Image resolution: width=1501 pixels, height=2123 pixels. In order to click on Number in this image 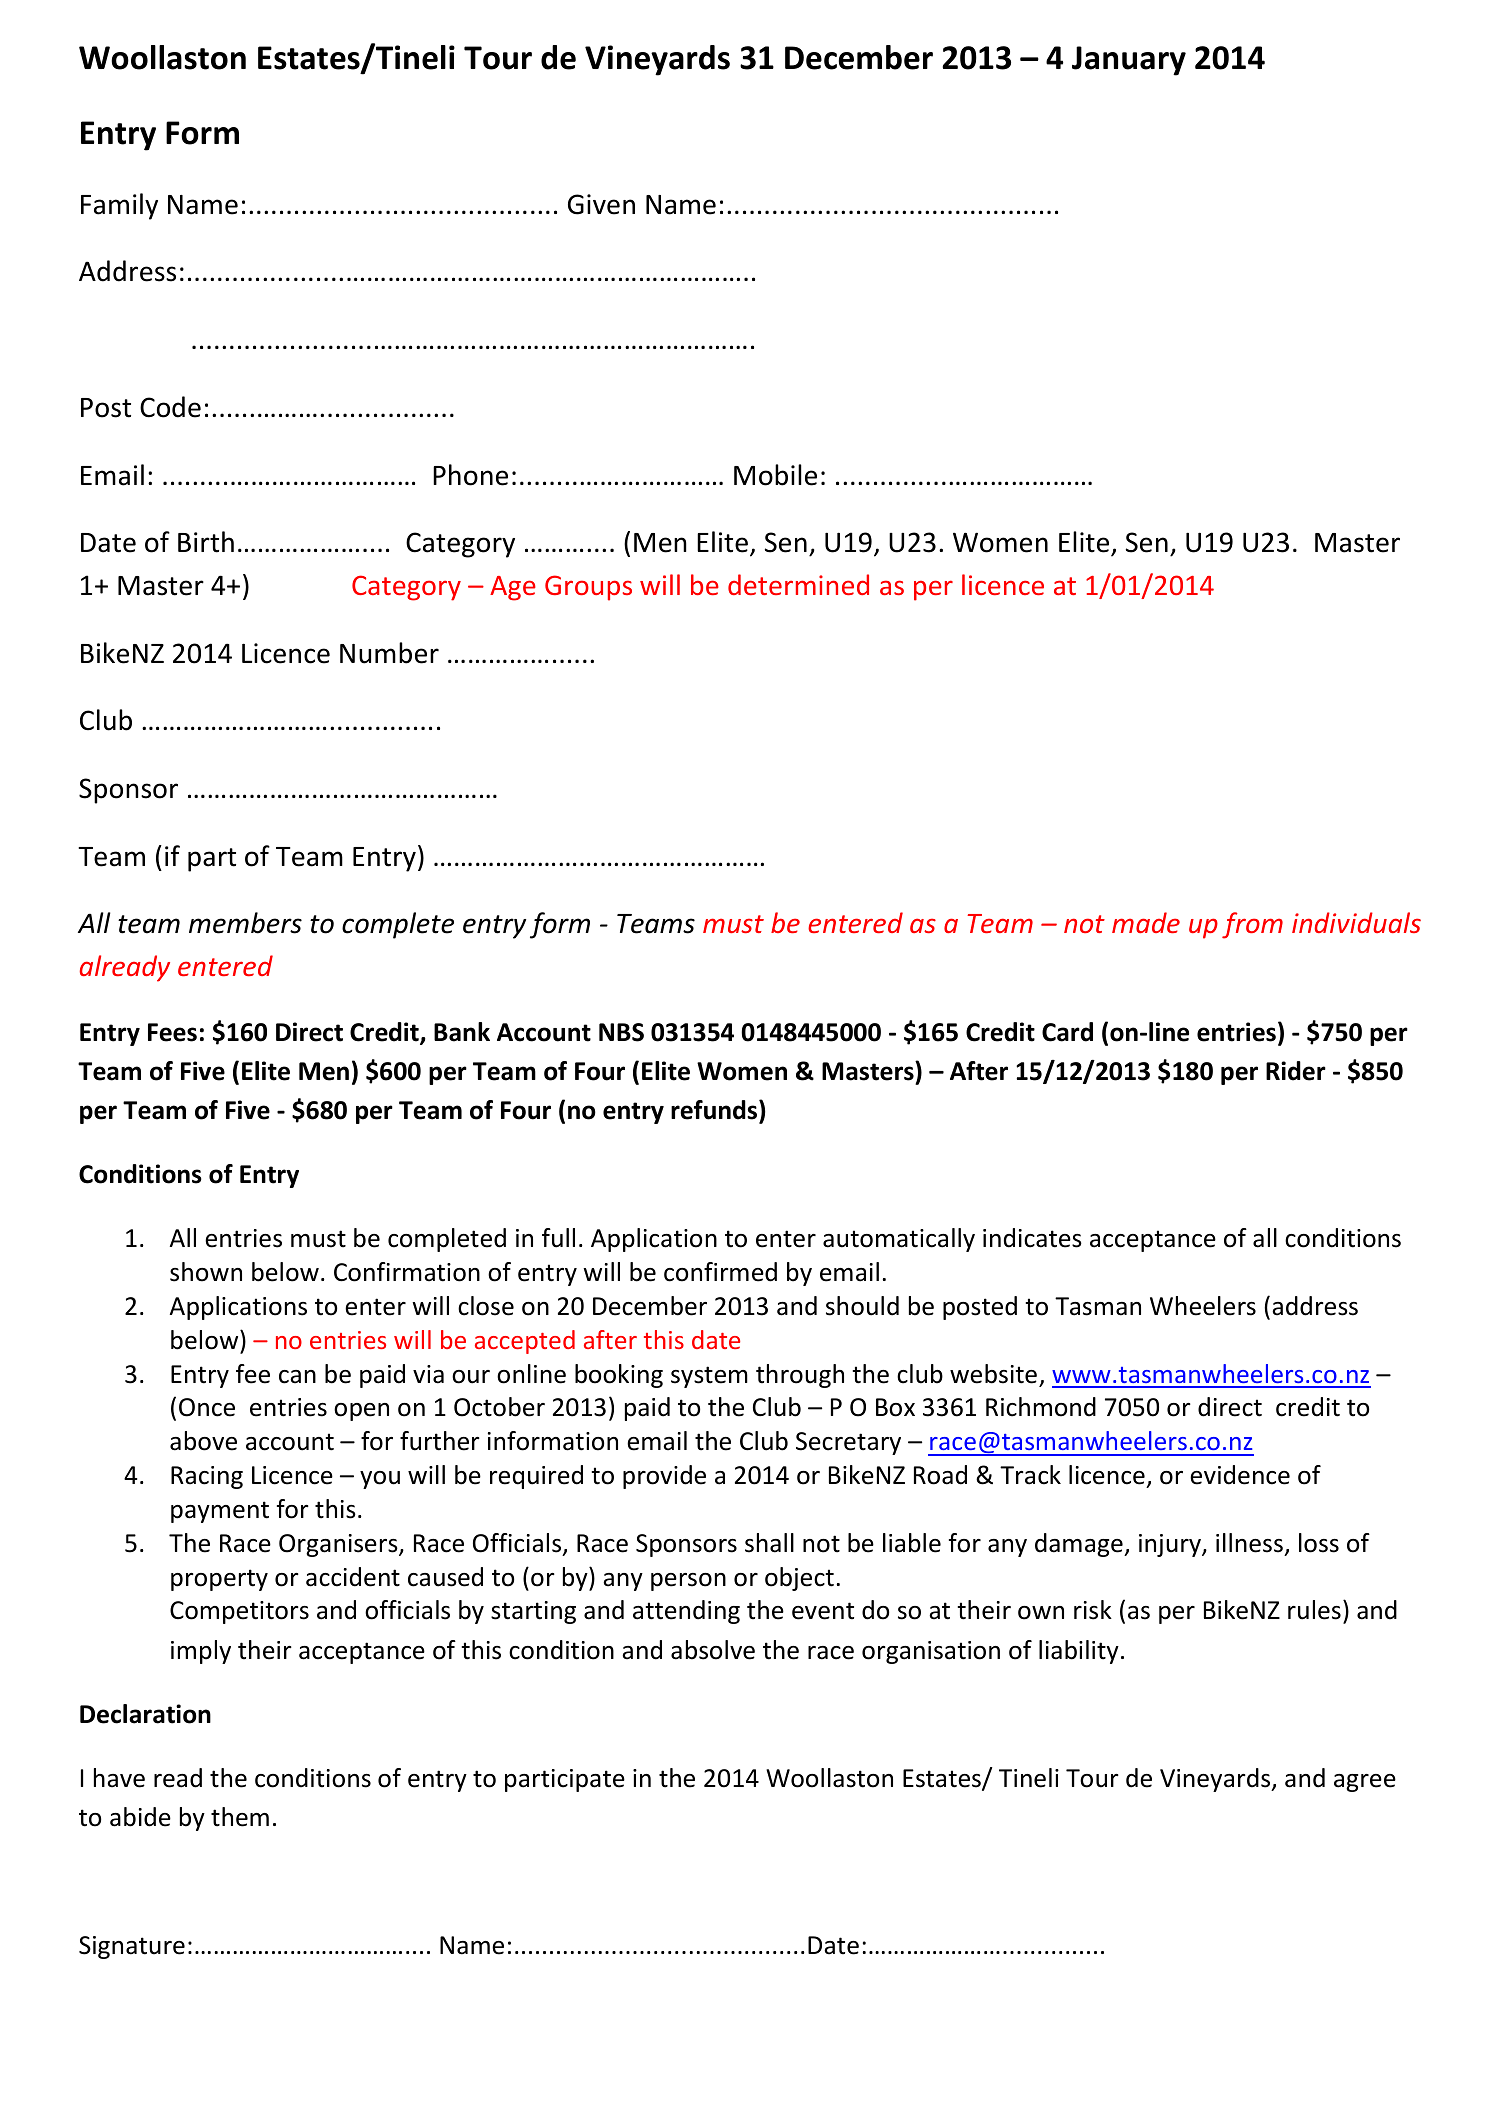, I will do `click(389, 653)`.
